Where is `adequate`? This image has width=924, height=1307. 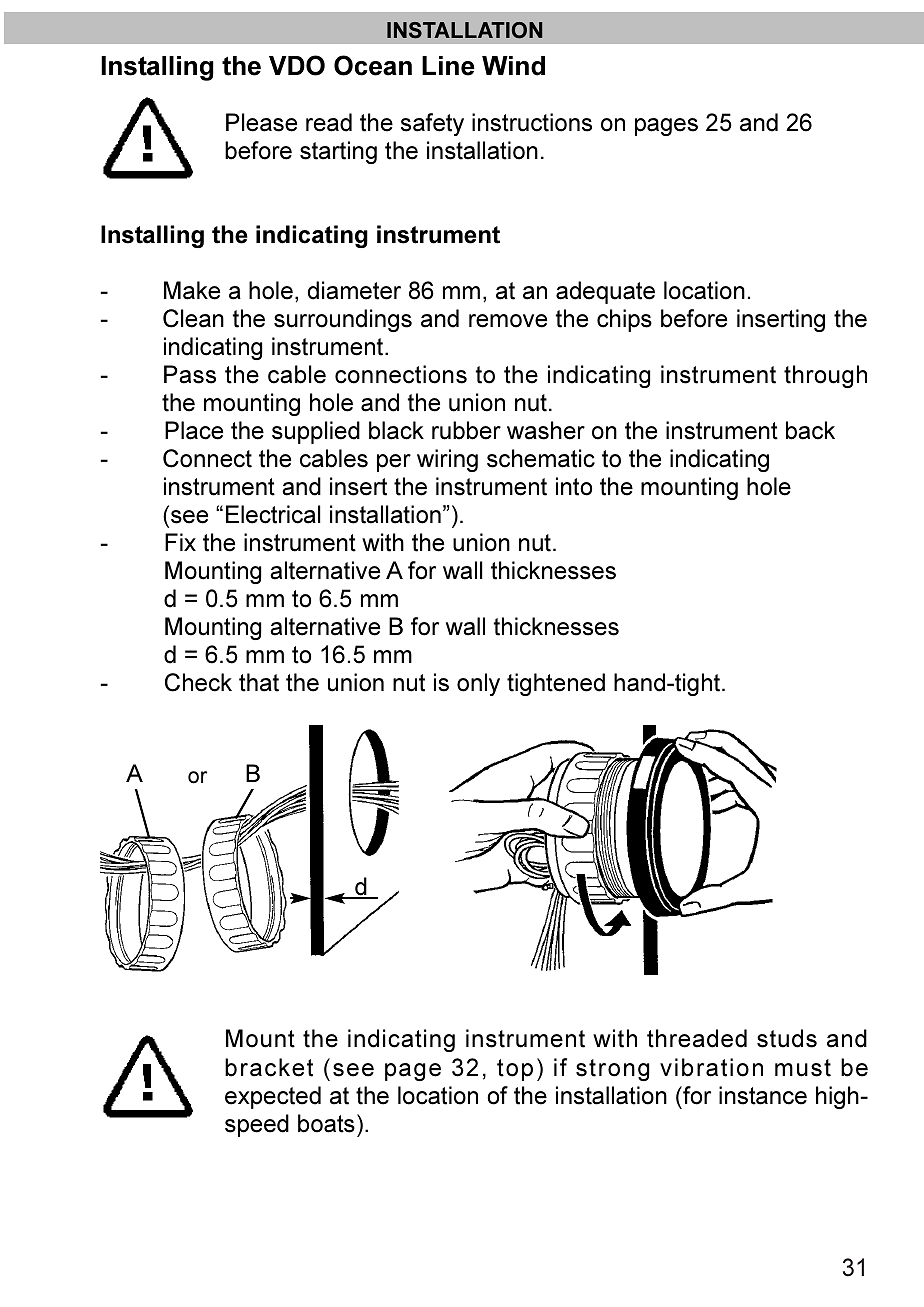
adequate is located at coordinates (605, 292).
